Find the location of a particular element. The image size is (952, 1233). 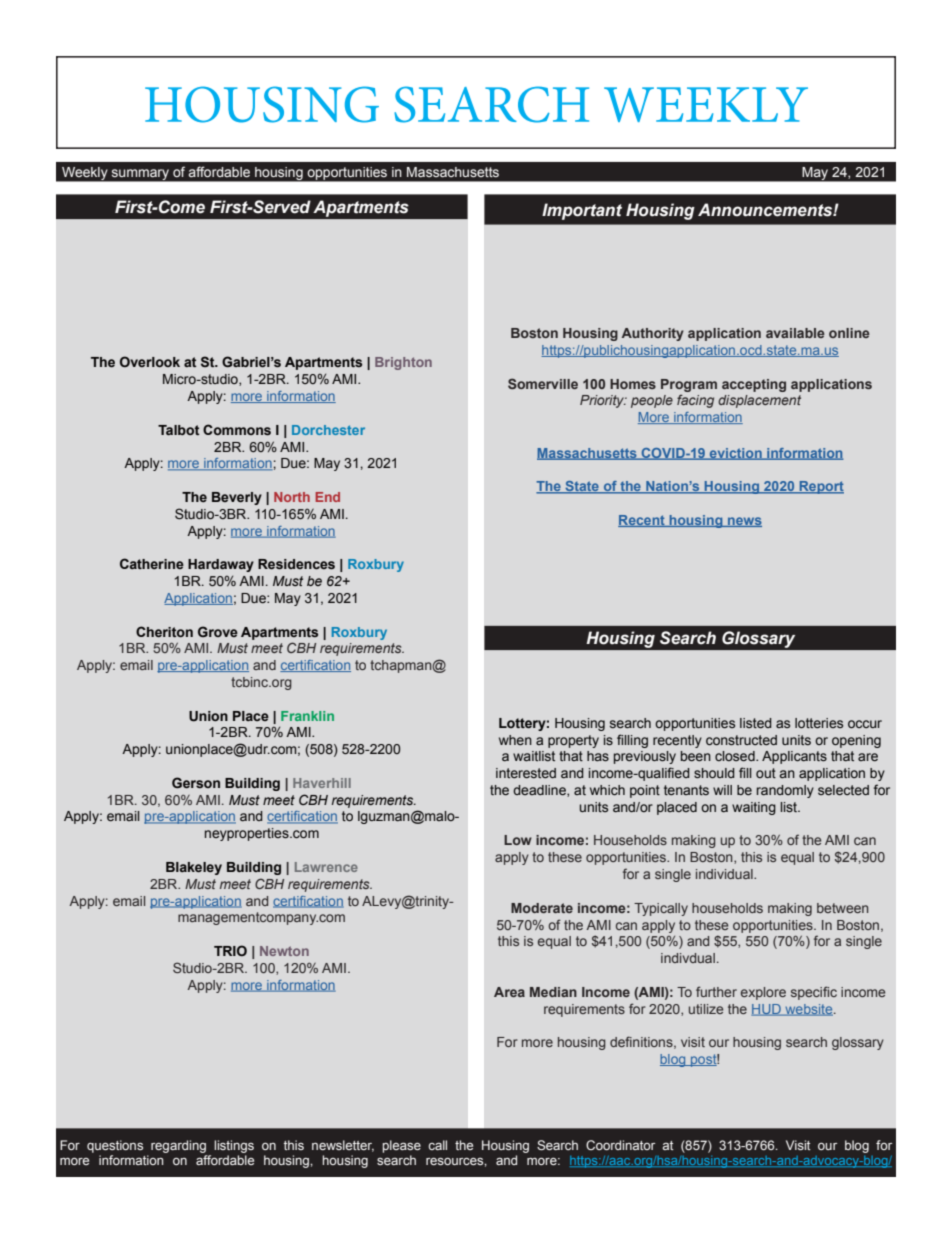

Overlook is located at coordinates (150, 361).
